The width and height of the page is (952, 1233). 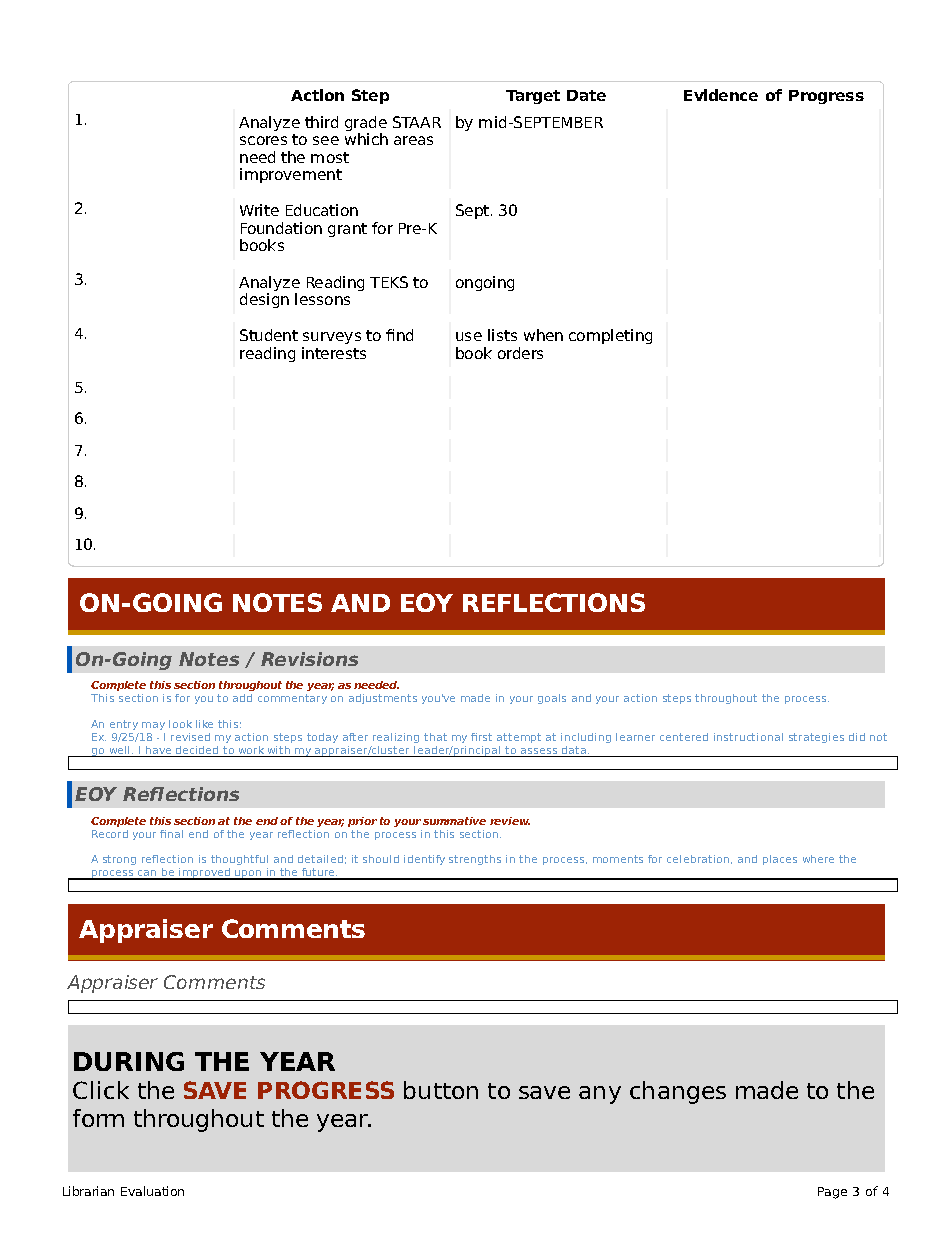 What do you see at coordinates (413, 140) in the page?
I see `areas` at bounding box center [413, 140].
